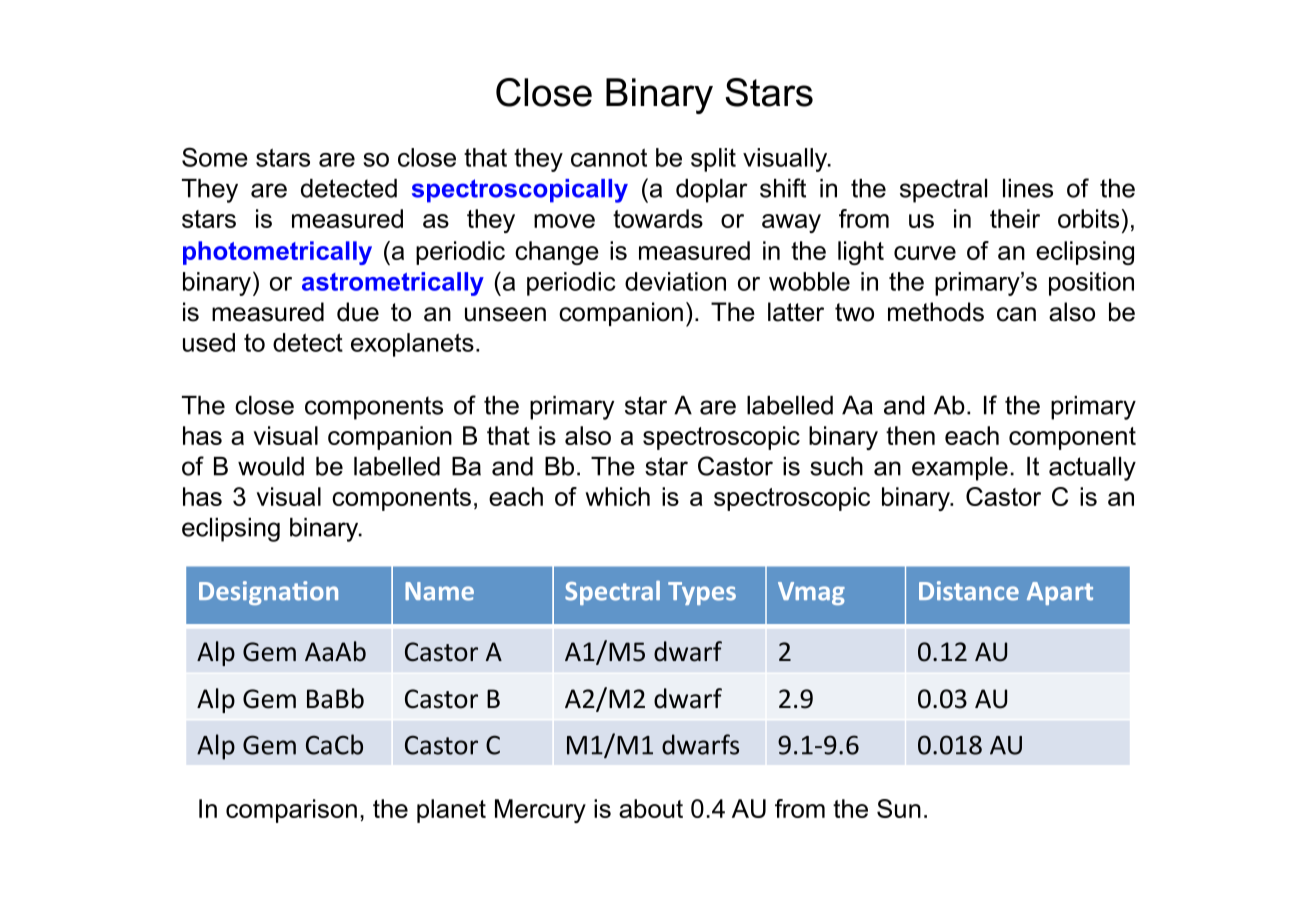 Image resolution: width=1308 pixels, height=924 pixels. What do you see at coordinates (609, 157) in the screenshot?
I see `cannot` at bounding box center [609, 157].
